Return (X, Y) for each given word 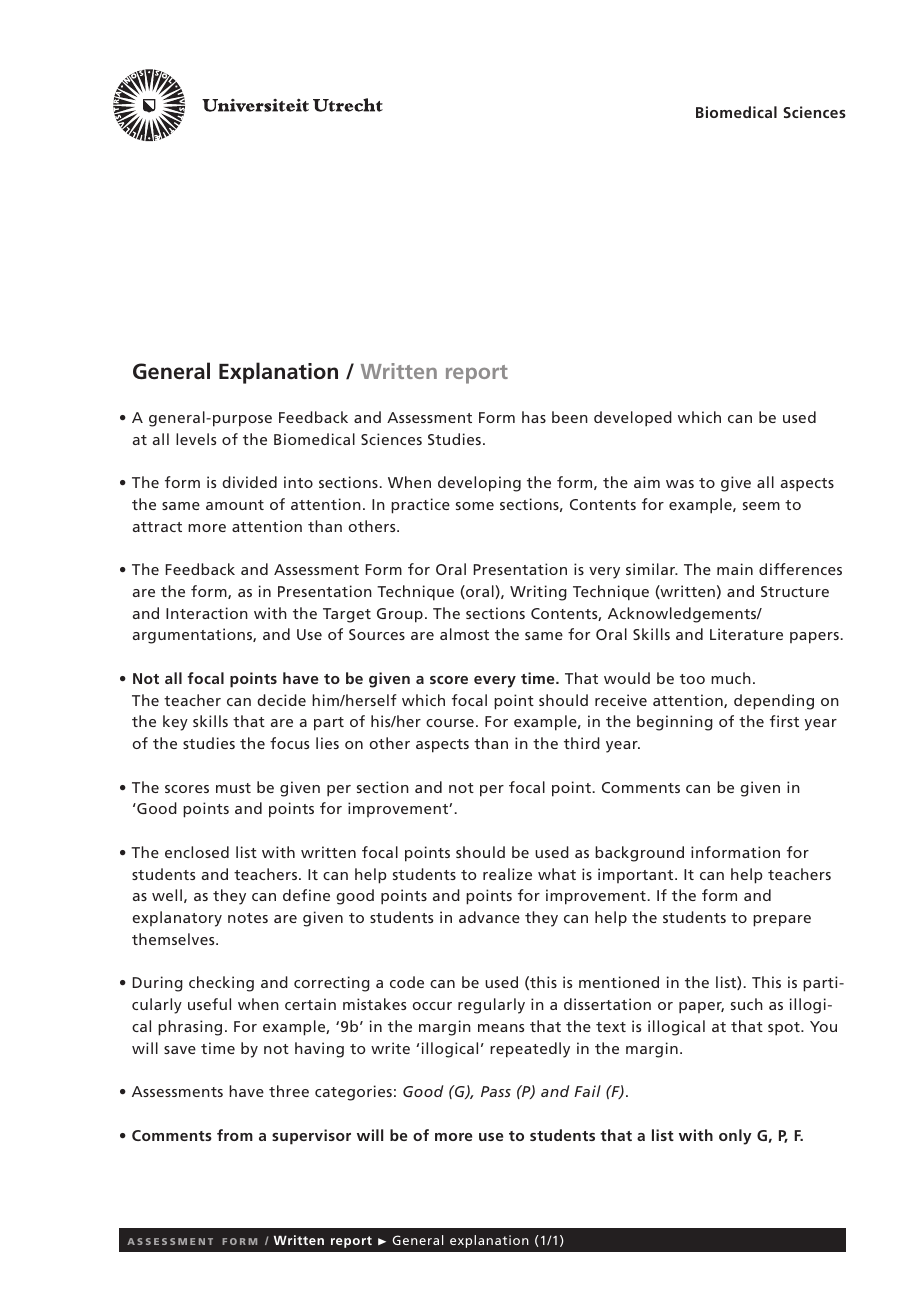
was (680, 484)
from (235, 1135)
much (731, 678)
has (534, 417)
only (735, 1137)
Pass (496, 1091)
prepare (782, 921)
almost (464, 634)
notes (248, 918)
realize (507, 874)
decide (281, 700)
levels (196, 439)
